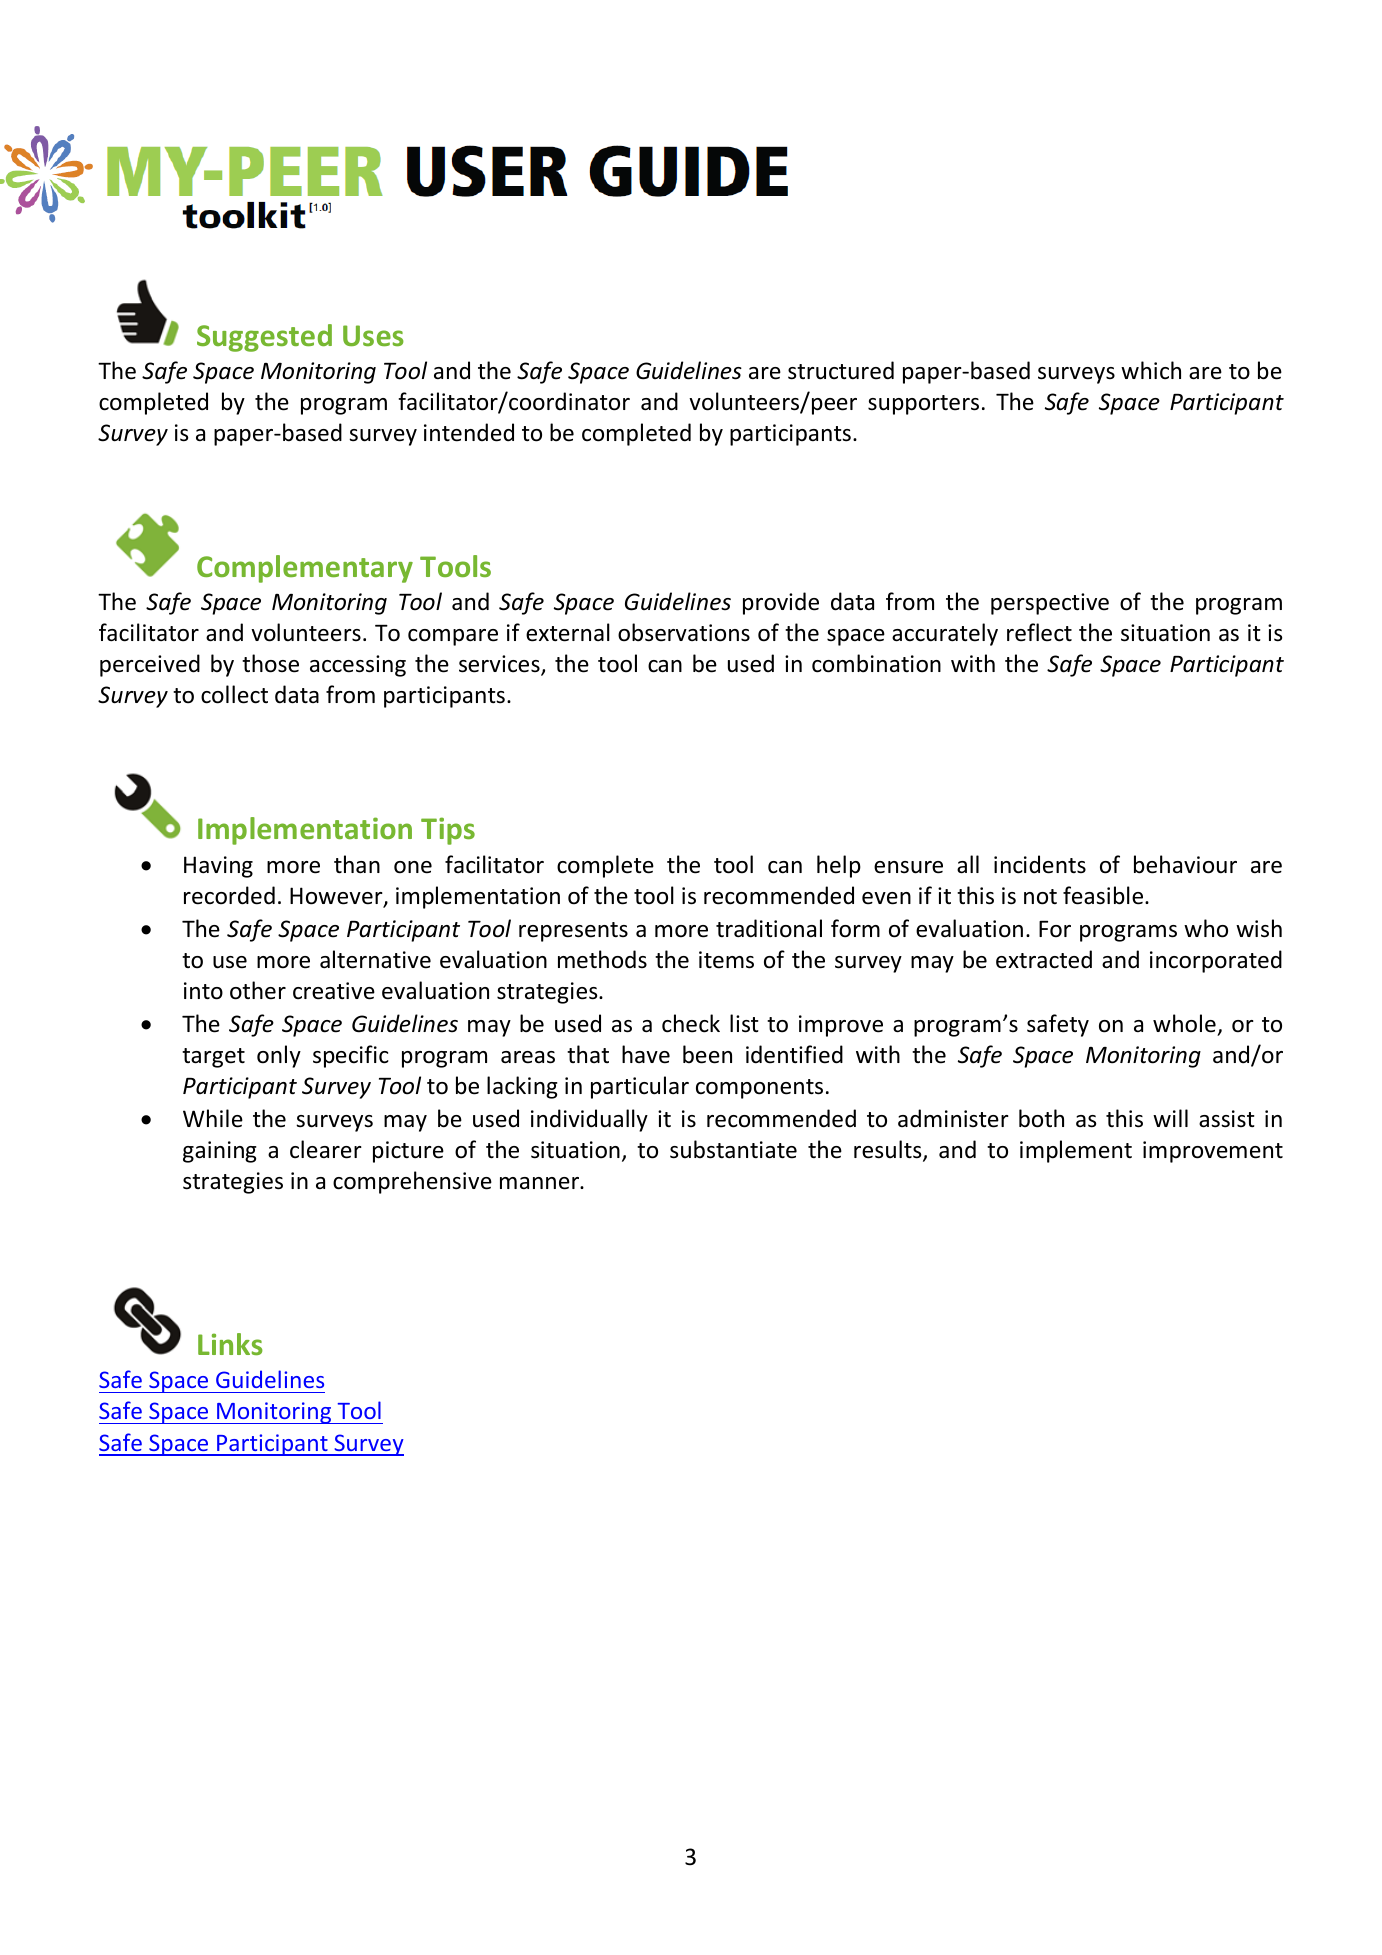 The image size is (1382, 1955). Describe the element at coordinates (258, 990) in the screenshot. I see `other` at that location.
